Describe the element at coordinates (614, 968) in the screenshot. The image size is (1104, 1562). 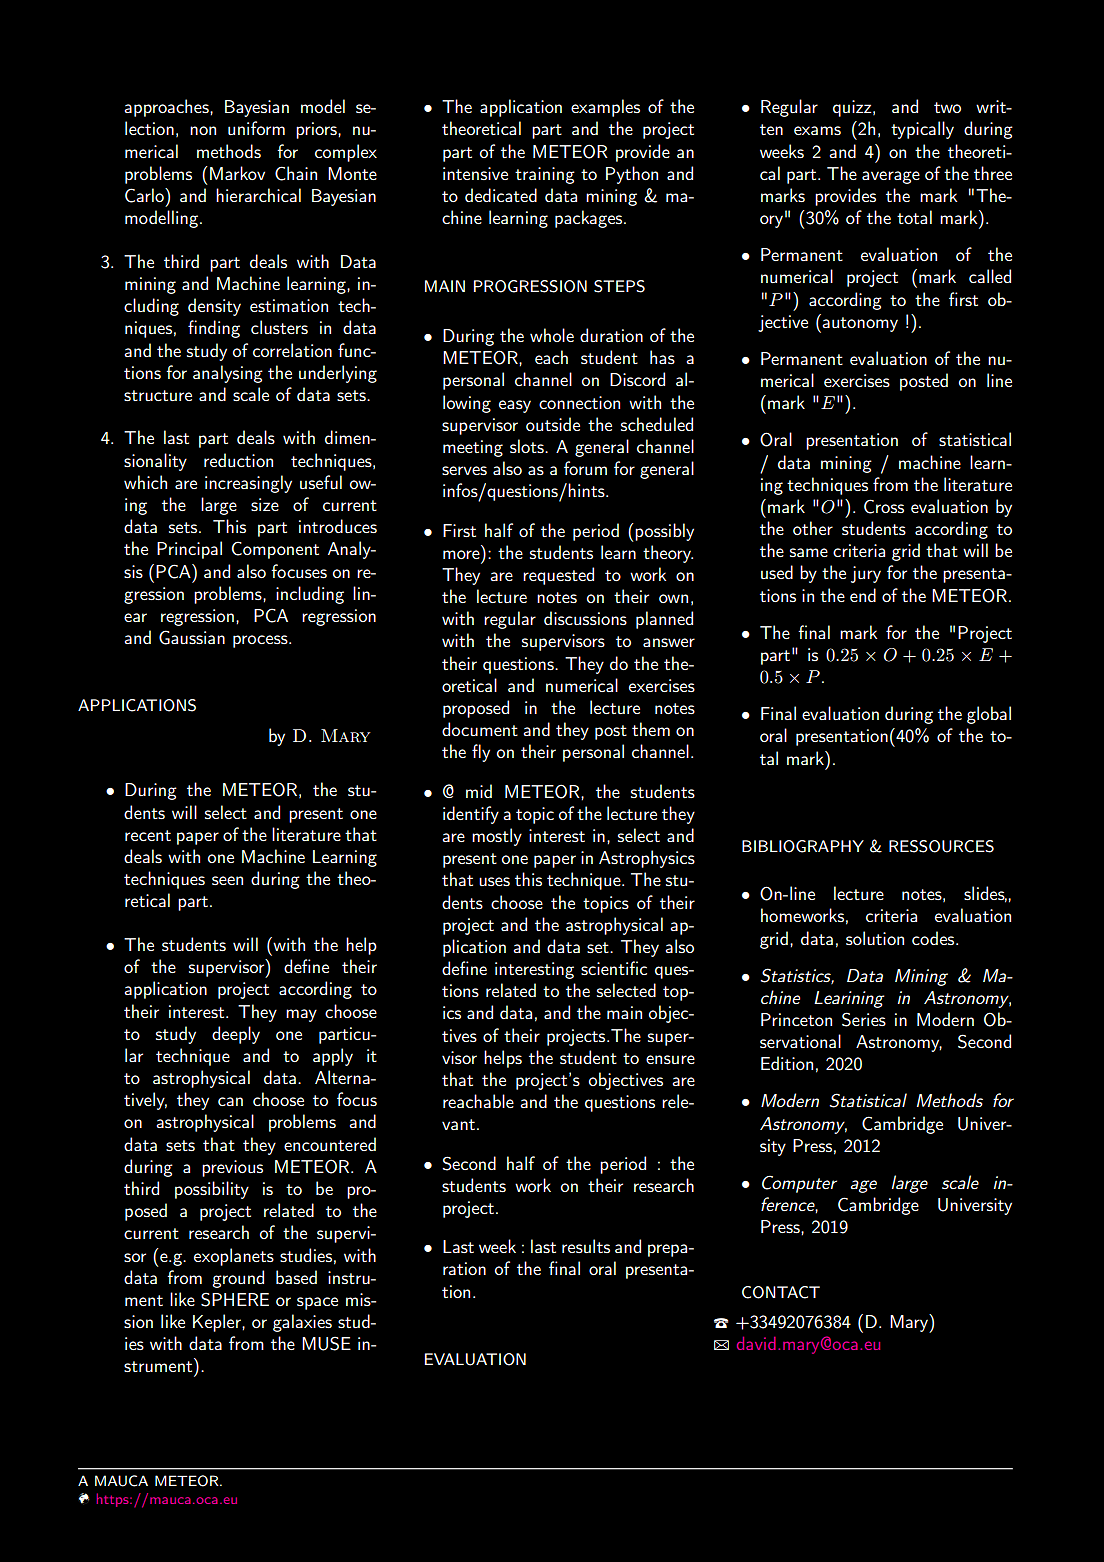
I see `scientific` at that location.
